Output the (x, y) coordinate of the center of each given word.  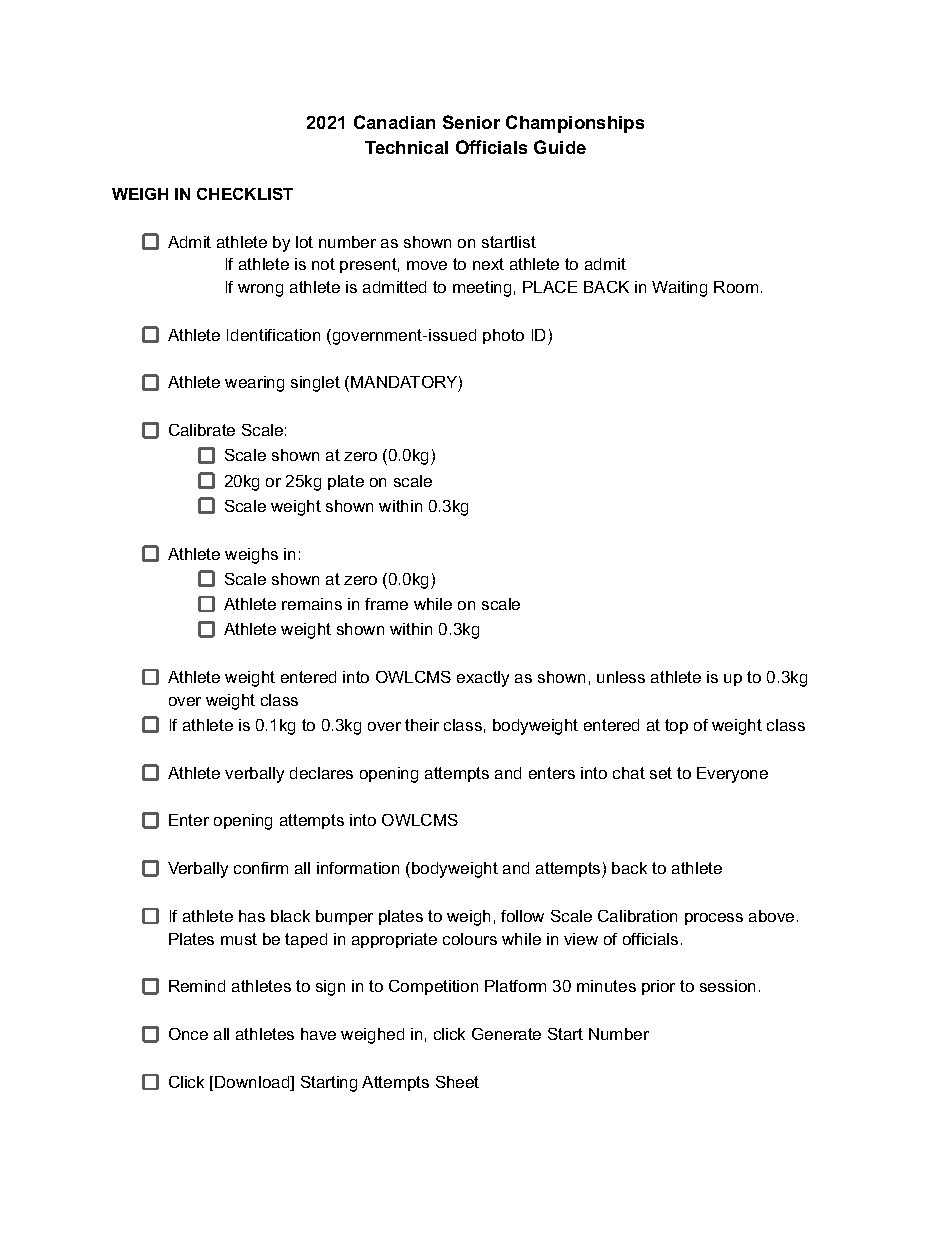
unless (621, 677)
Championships (575, 124)
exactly (483, 679)
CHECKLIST (245, 194)
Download (253, 1083)
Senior (471, 122)
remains (312, 604)
